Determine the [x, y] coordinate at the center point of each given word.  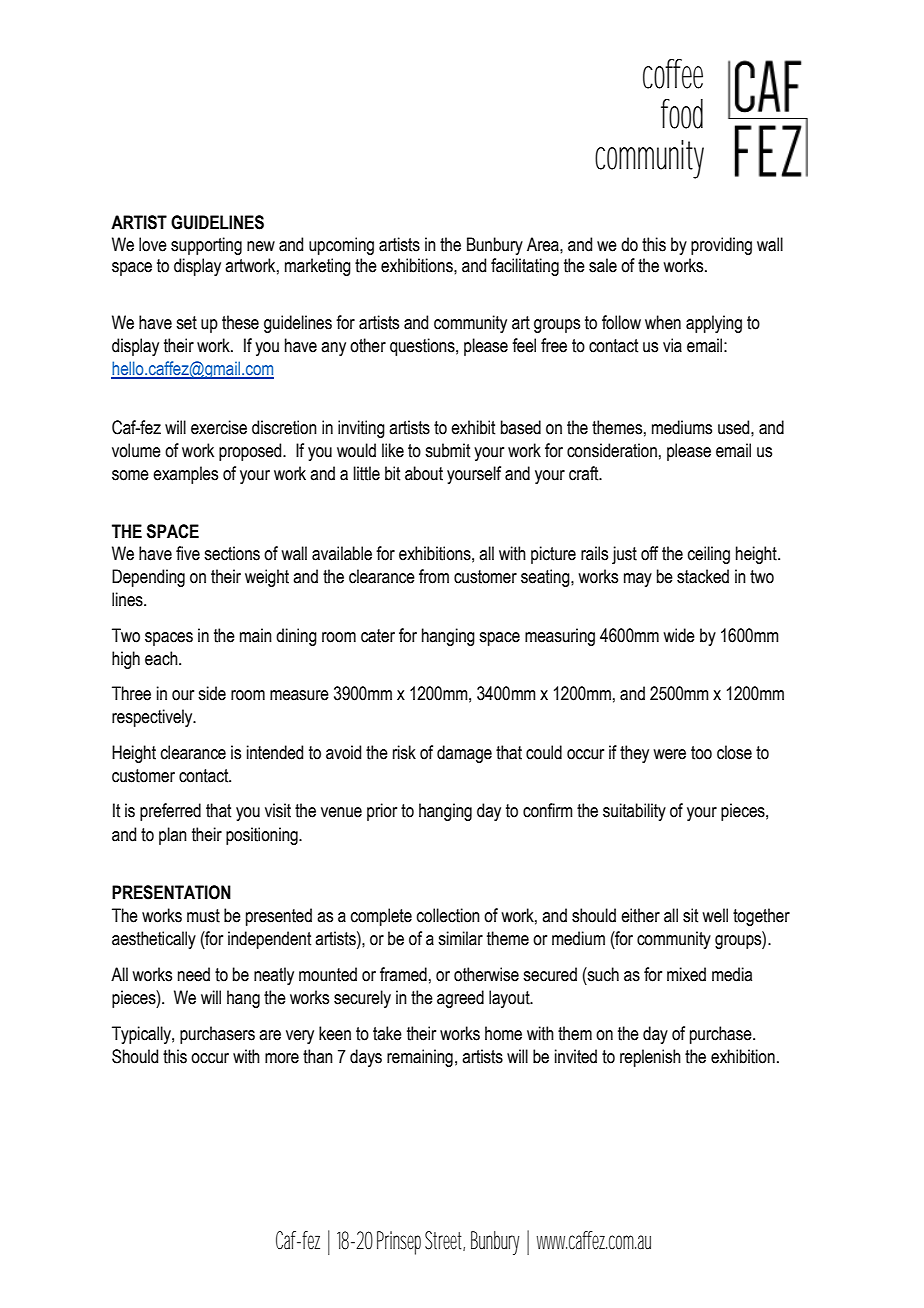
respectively [153, 718]
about [424, 473]
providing [721, 246]
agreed [460, 999]
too [701, 753]
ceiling [709, 555]
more [282, 1058]
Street [445, 1241]
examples [185, 475]
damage [464, 754]
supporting [206, 246]
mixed [686, 974]
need [194, 974]
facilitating [525, 267]
